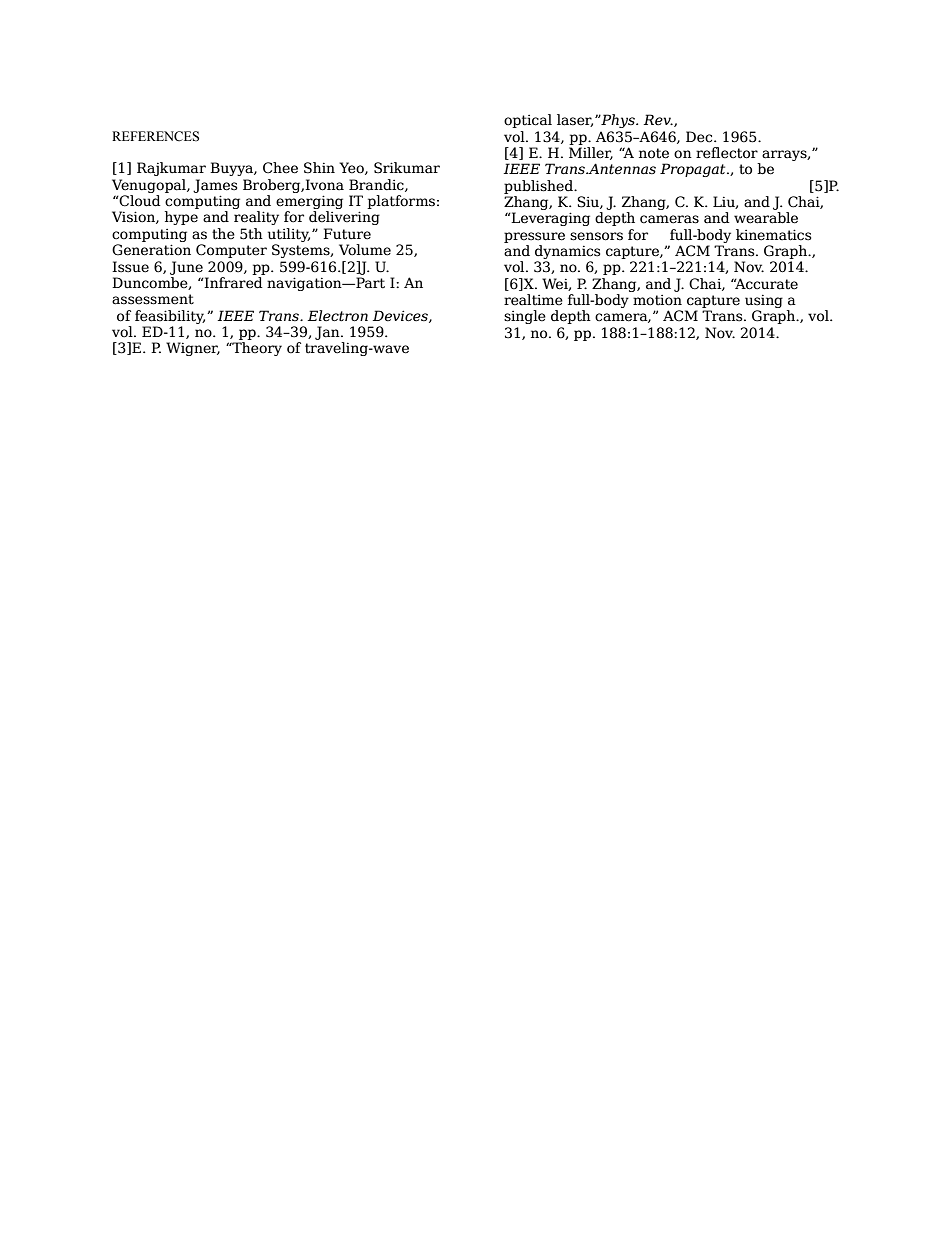 Image resolution: width=952 pixels, height=1233 pixels. Describe the element at coordinates (170, 317) in the screenshot. I see `feasibility` at that location.
